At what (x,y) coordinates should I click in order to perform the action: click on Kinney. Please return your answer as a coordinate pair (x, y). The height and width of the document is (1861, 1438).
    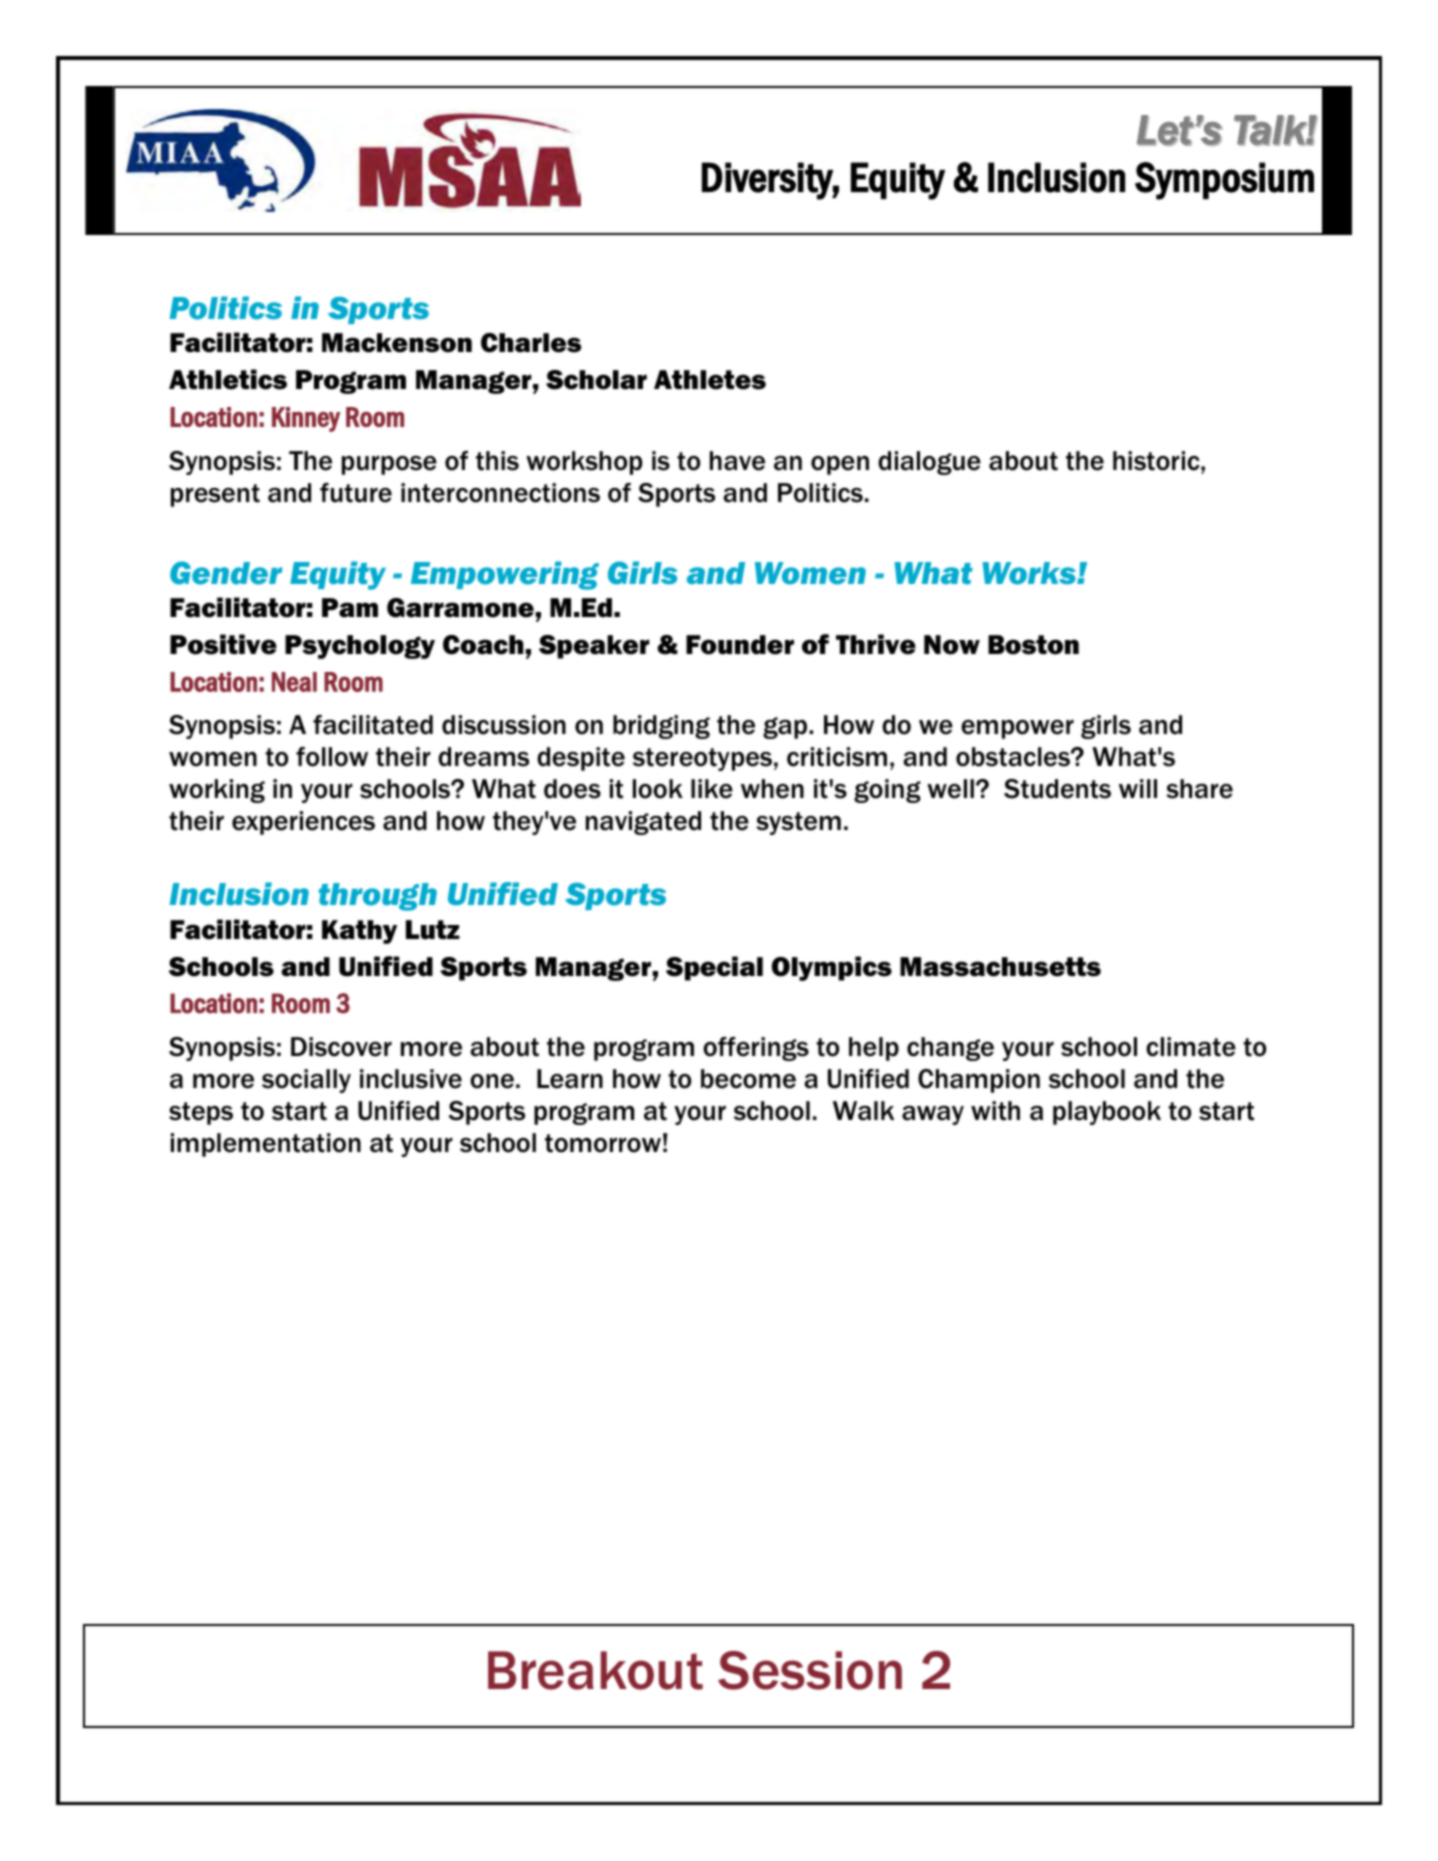
    Looking at the image, I should click on (306, 419).
